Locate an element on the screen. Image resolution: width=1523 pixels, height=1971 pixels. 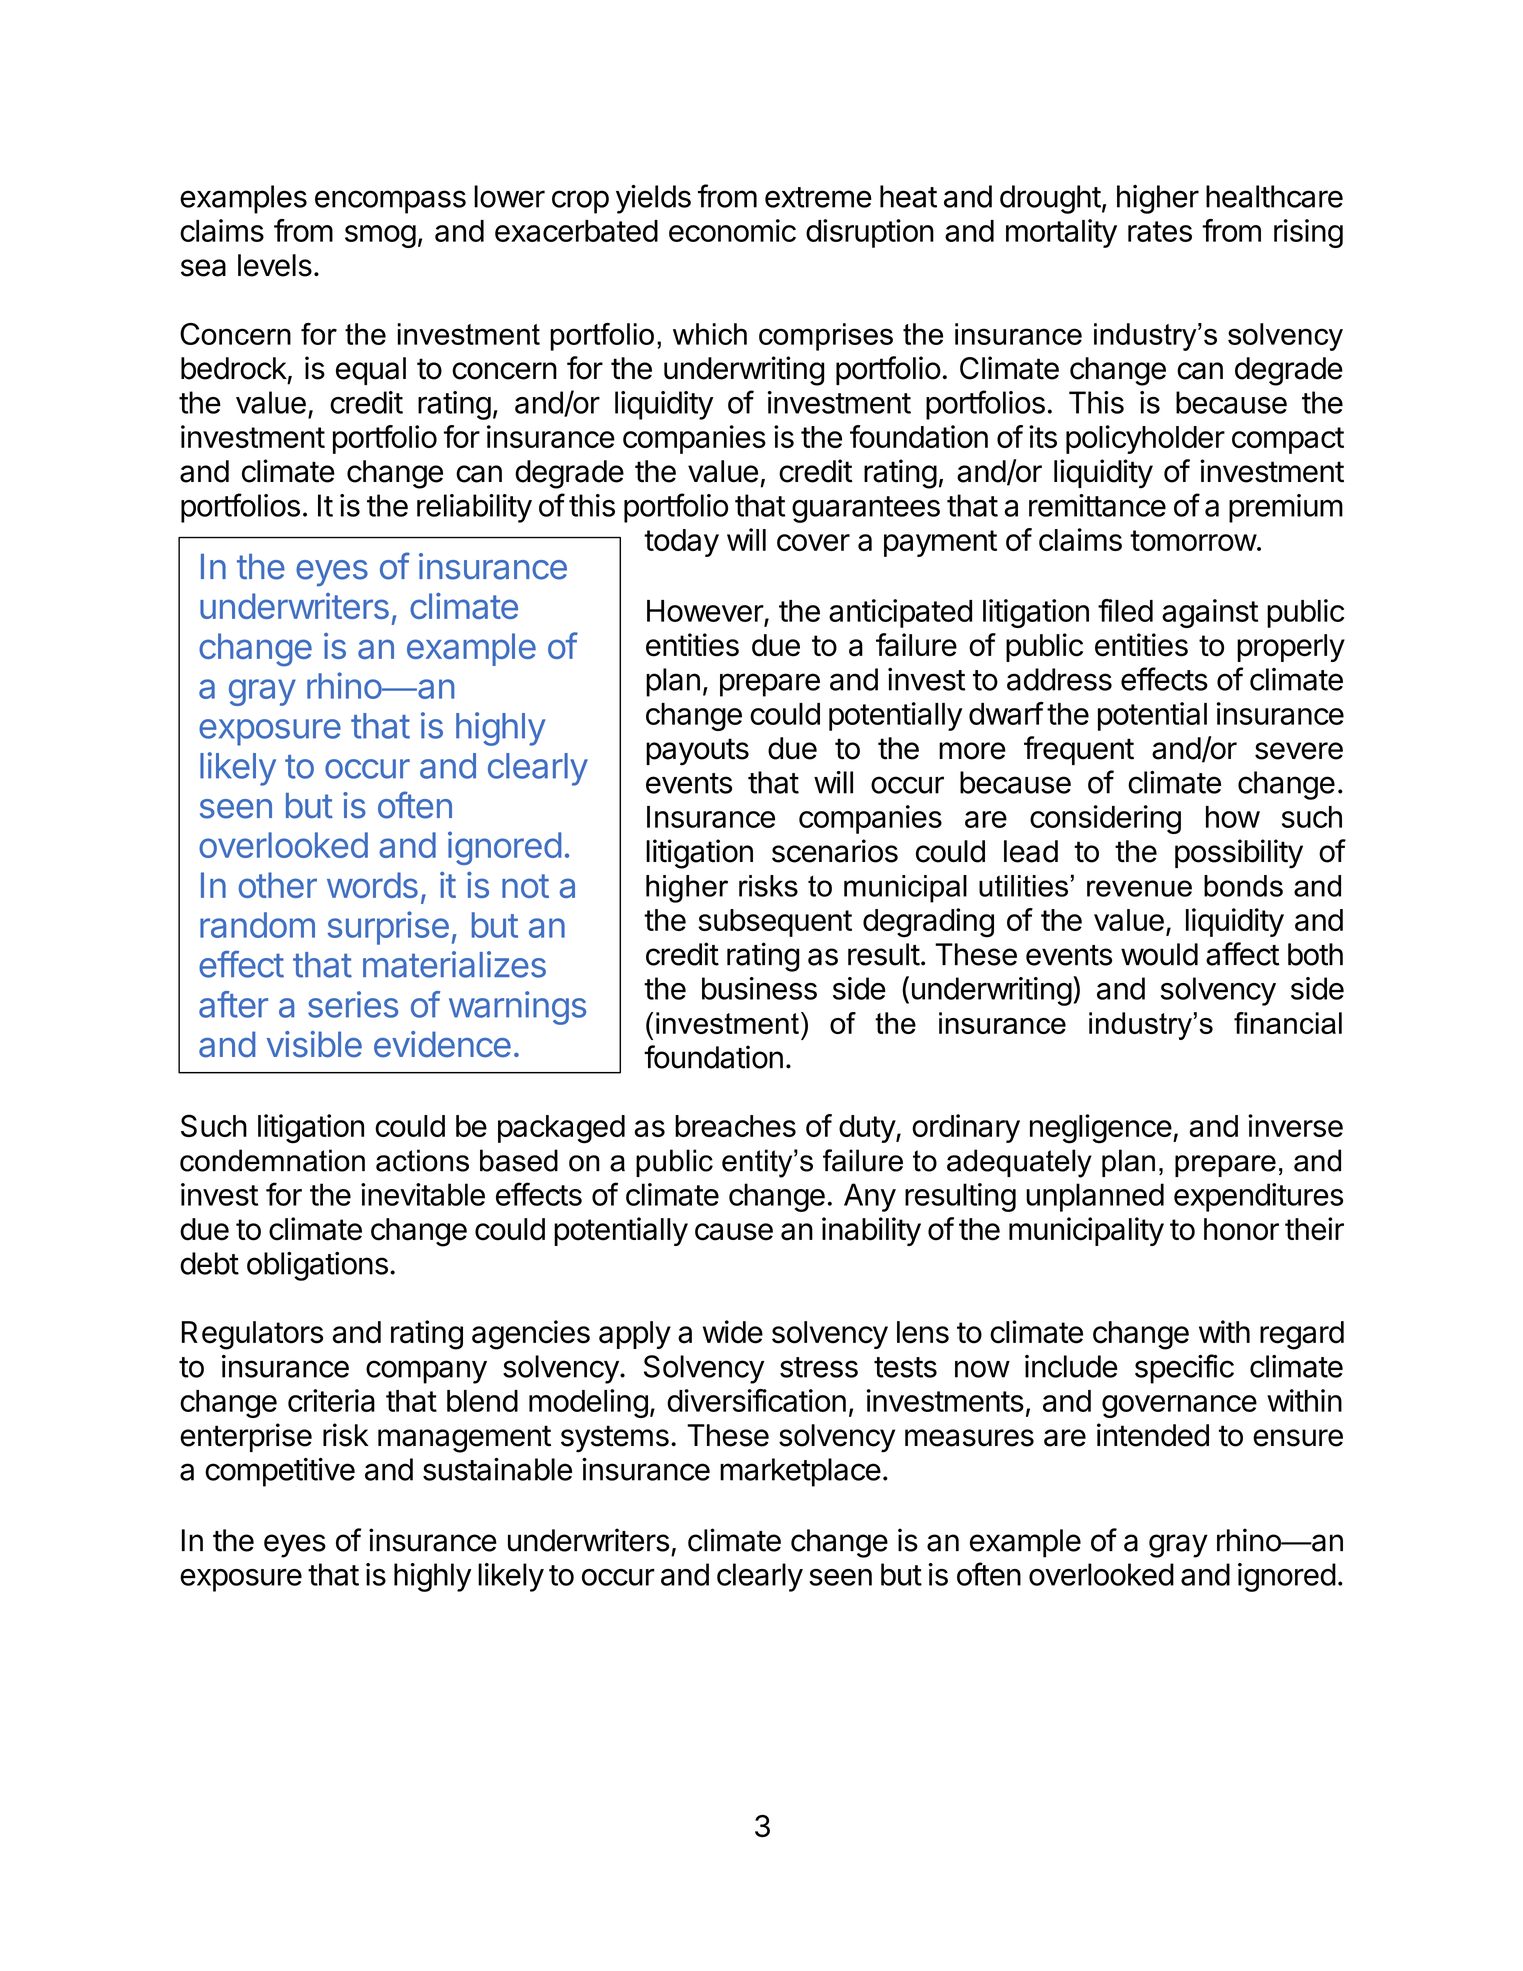
reliability is located at coordinates (474, 508).
